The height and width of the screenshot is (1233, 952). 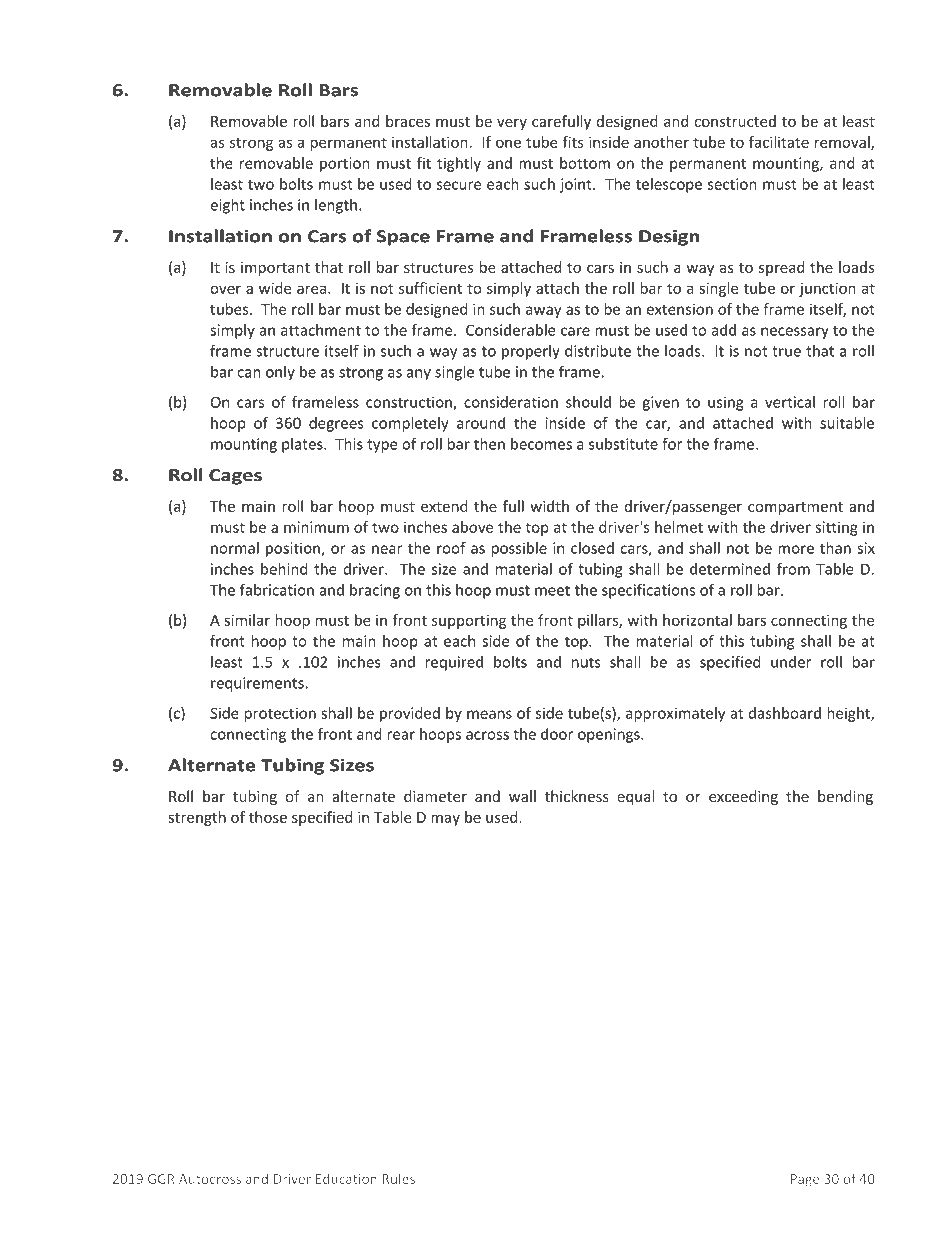 I want to click on those, so click(x=268, y=817).
